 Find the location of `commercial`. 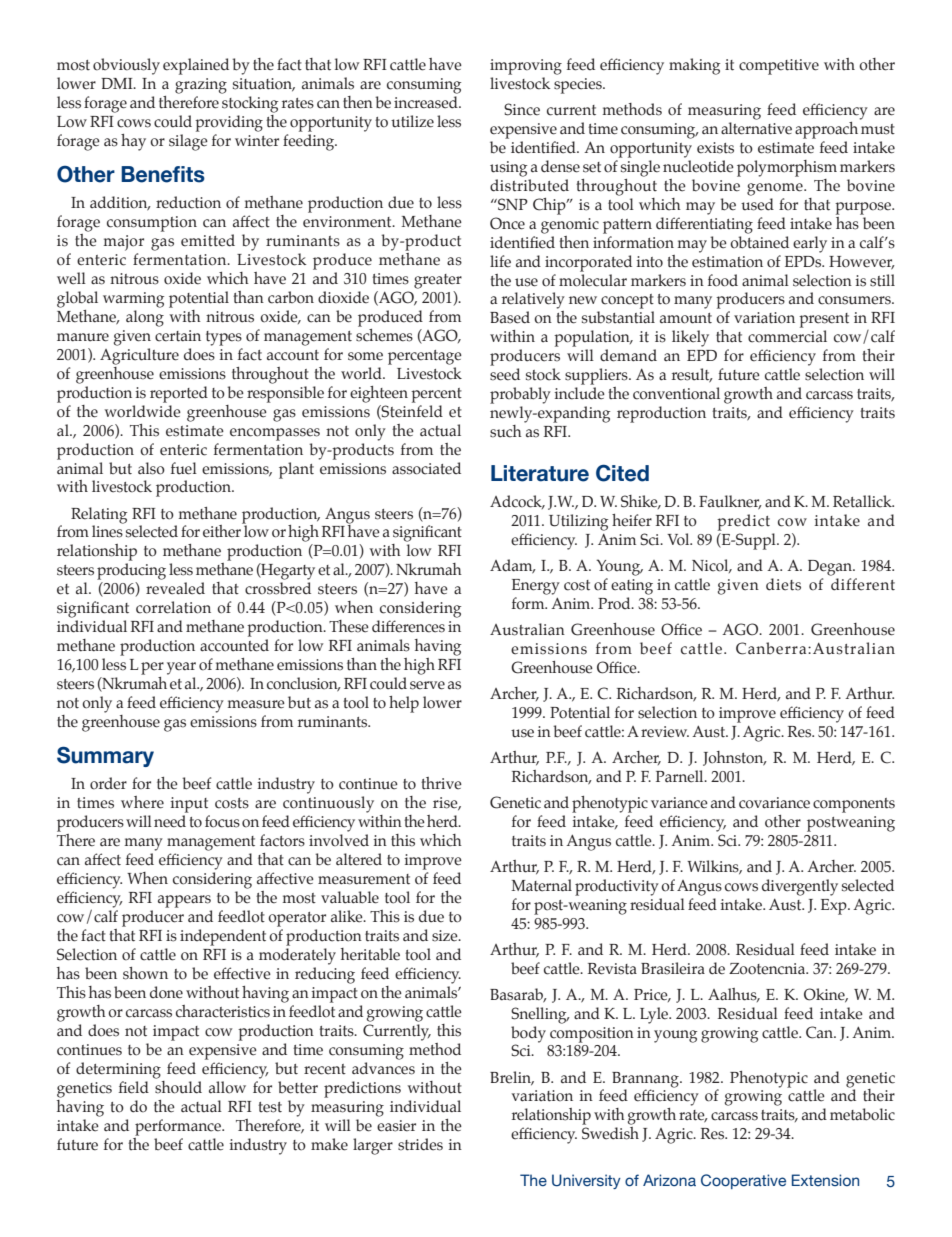

commercial is located at coordinates (787, 336).
